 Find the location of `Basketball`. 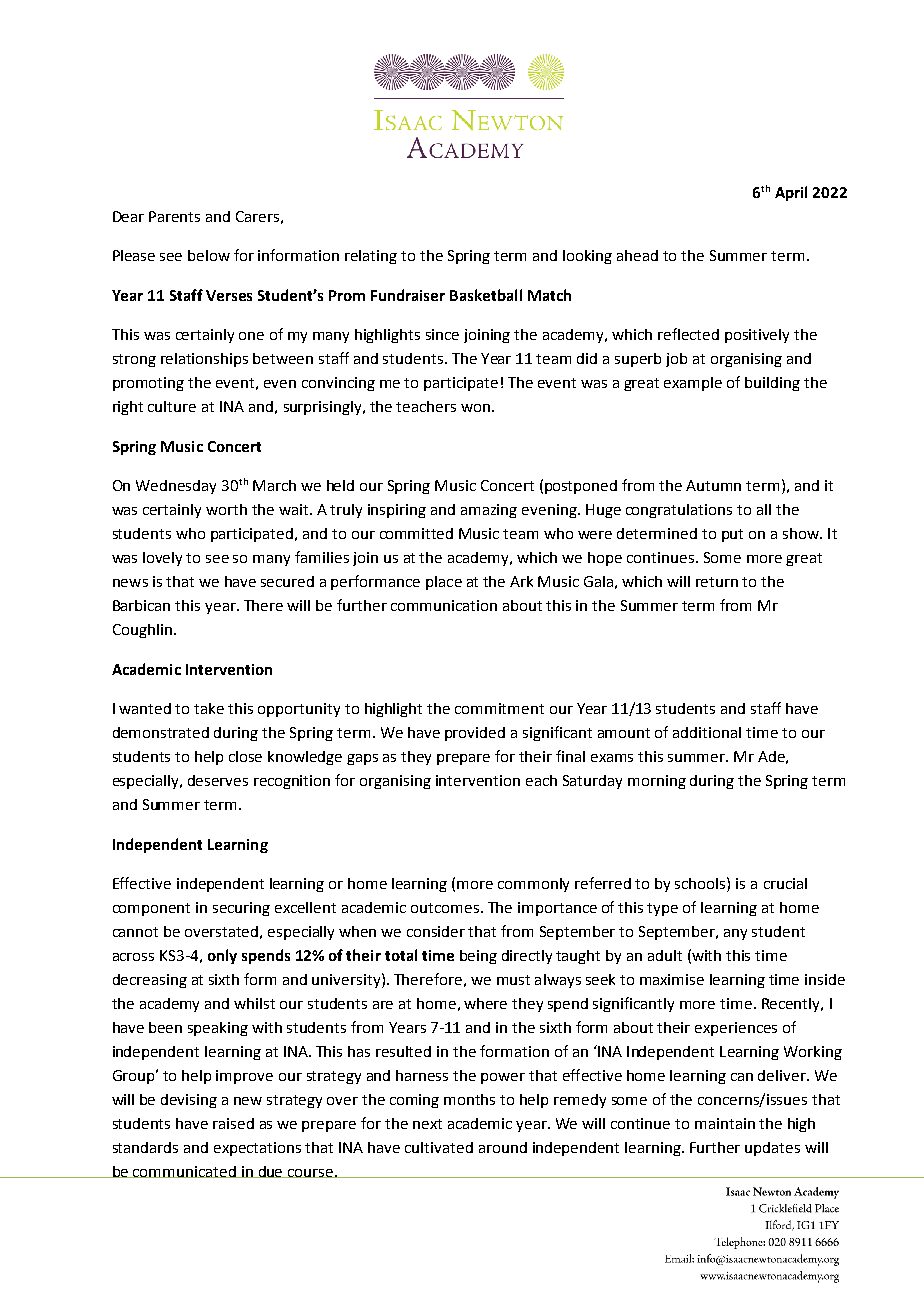

Basketball is located at coordinates (486, 295).
